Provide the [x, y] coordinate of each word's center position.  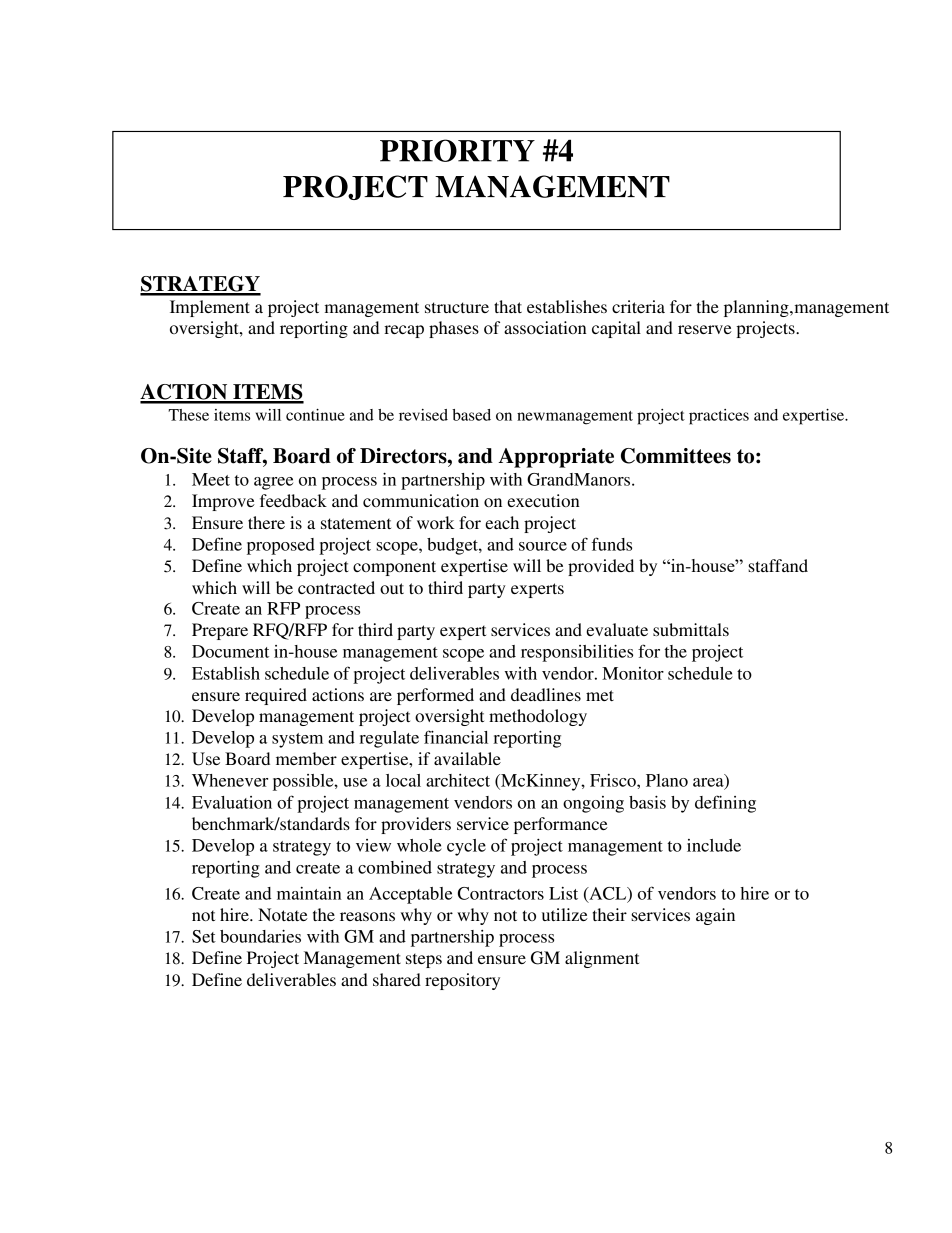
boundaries [260, 936]
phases [454, 329]
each [502, 522]
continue [315, 415]
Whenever [230, 780]
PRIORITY [457, 150]
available [467, 758]
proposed [281, 546]
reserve [705, 329]
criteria [638, 306]
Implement [210, 308]
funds [612, 544]
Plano [667, 780]
